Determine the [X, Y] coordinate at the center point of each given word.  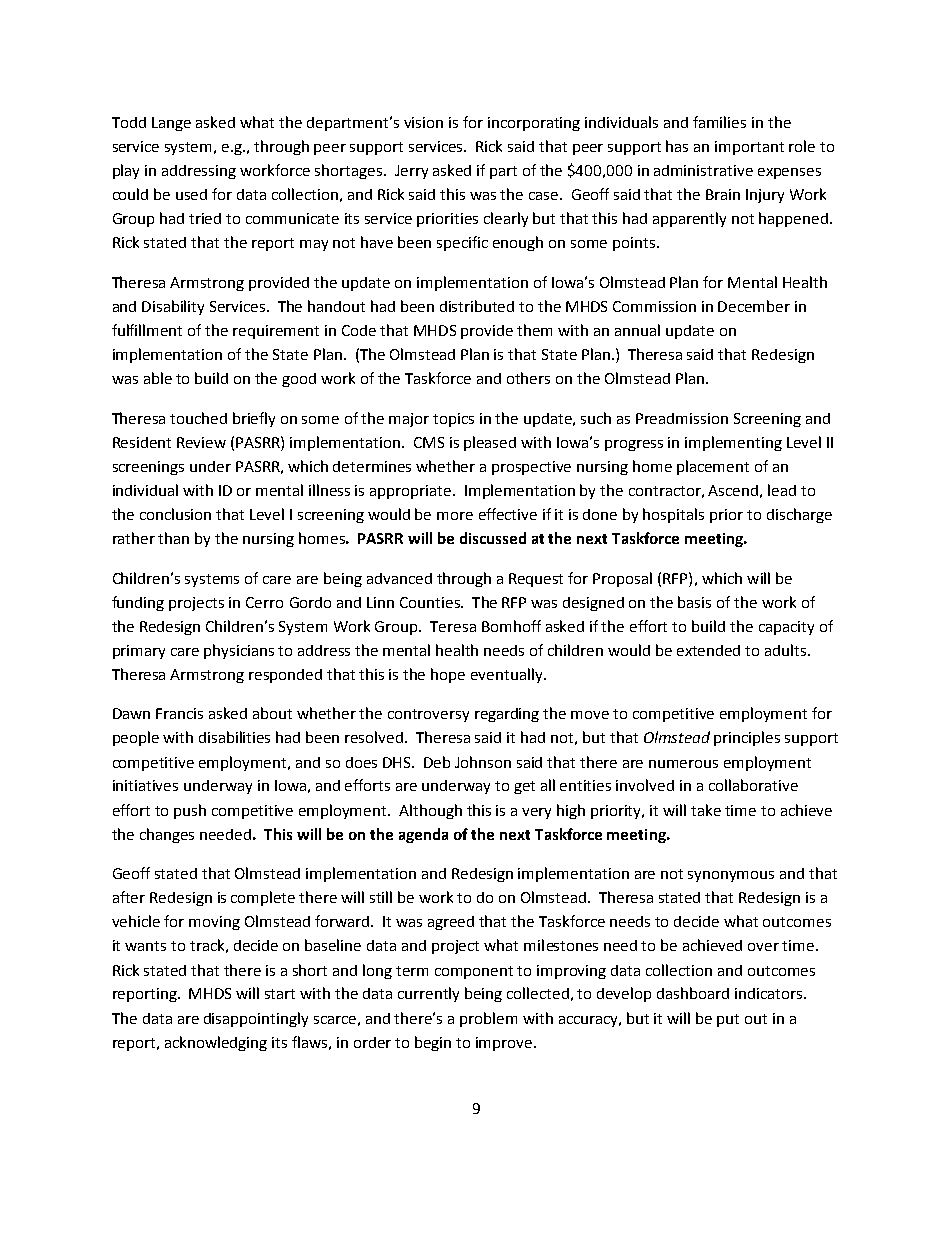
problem [488, 1019]
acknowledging [216, 1043]
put [728, 1020]
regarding [507, 715]
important [749, 148]
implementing [733, 443]
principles [747, 738]
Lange [171, 124]
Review [201, 442]
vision [423, 122]
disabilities [234, 737]
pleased [490, 443]
